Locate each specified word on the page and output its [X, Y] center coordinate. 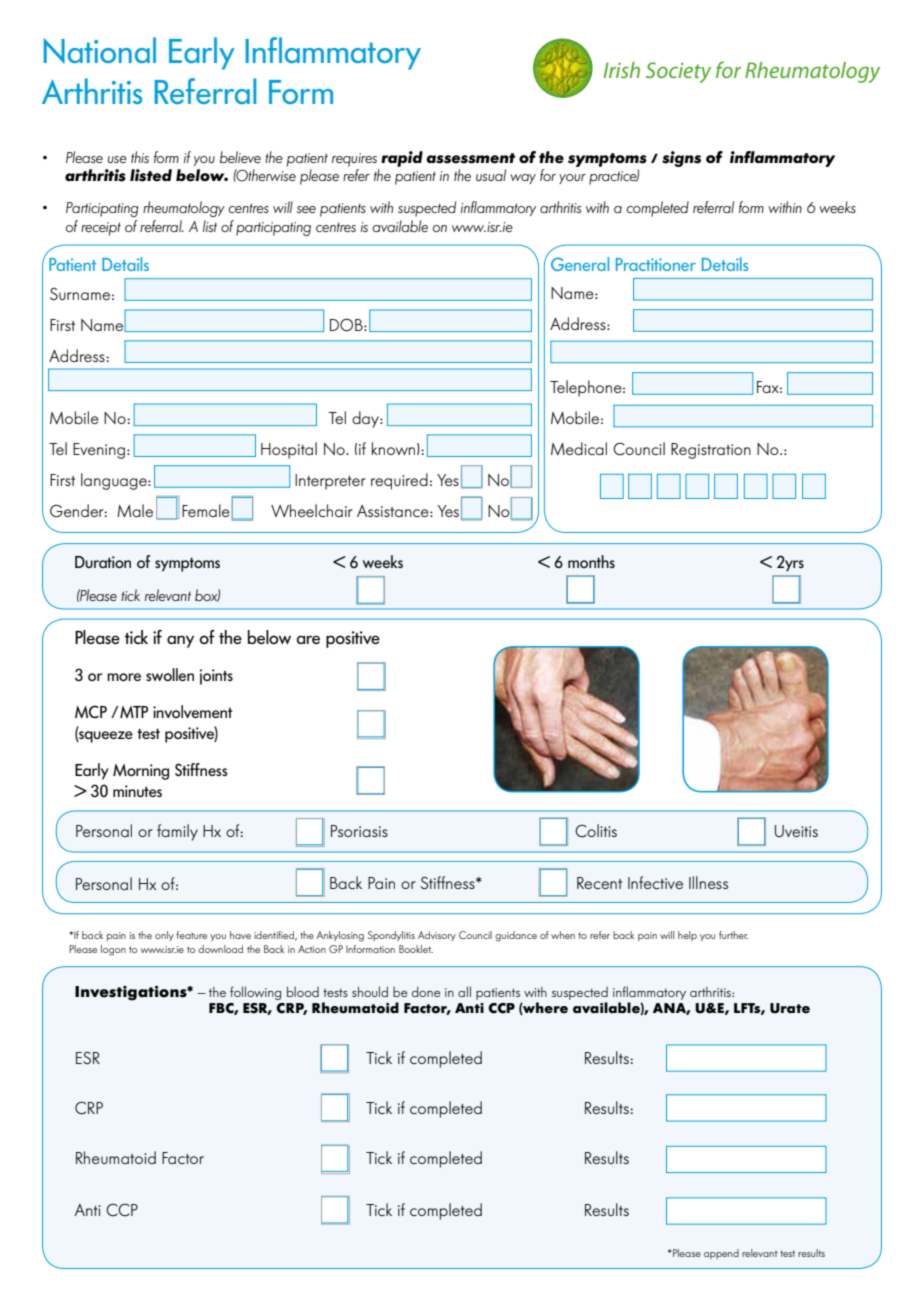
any [180, 641]
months [591, 561]
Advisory [437, 936]
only [164, 936]
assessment [470, 158]
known [393, 448]
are [308, 639]
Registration [711, 451]
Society [678, 72]
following [255, 993]
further [733, 935]
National [100, 50]
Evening [99, 451]
